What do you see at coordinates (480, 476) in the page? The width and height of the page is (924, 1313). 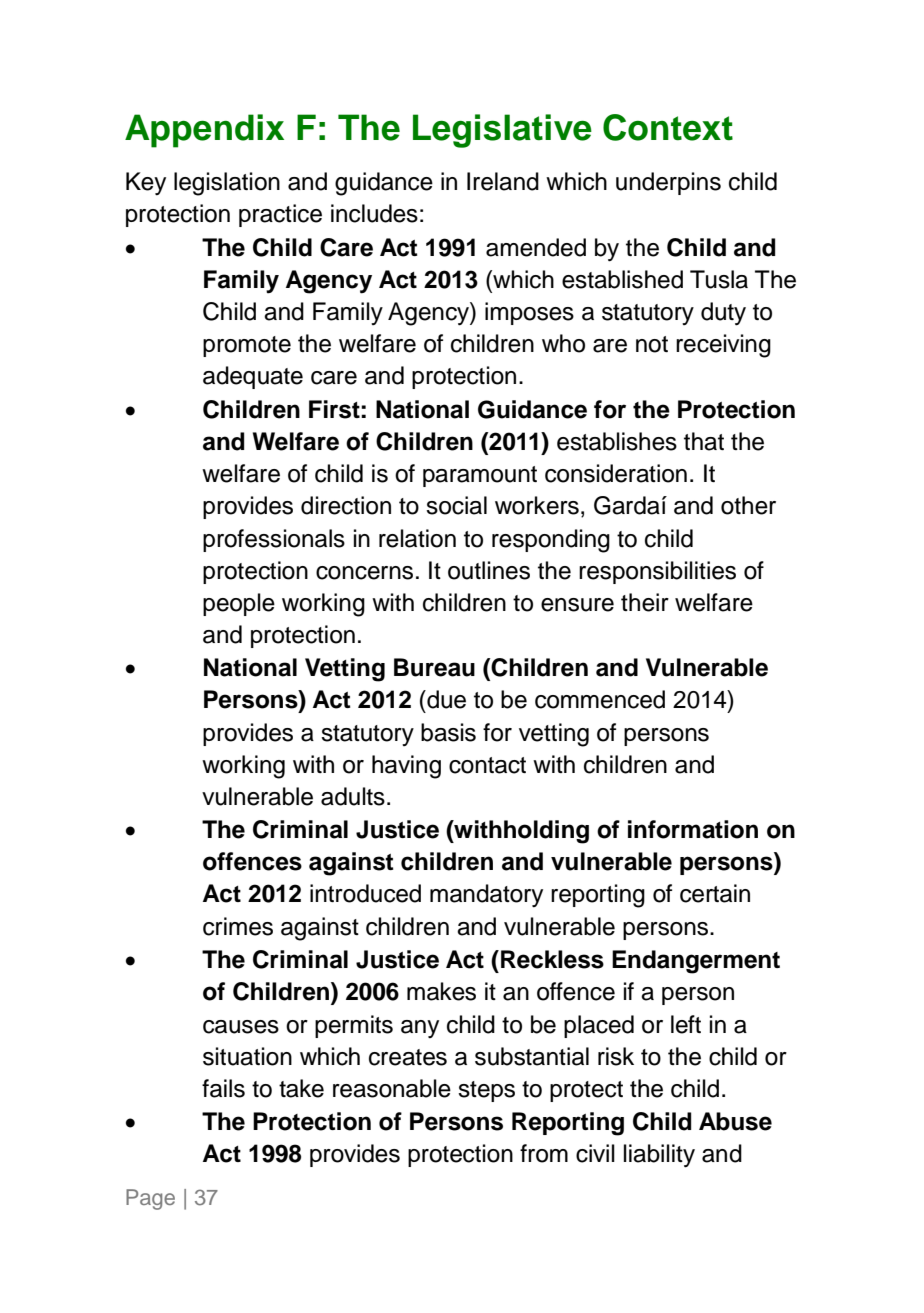 I see `paramount` at bounding box center [480, 476].
